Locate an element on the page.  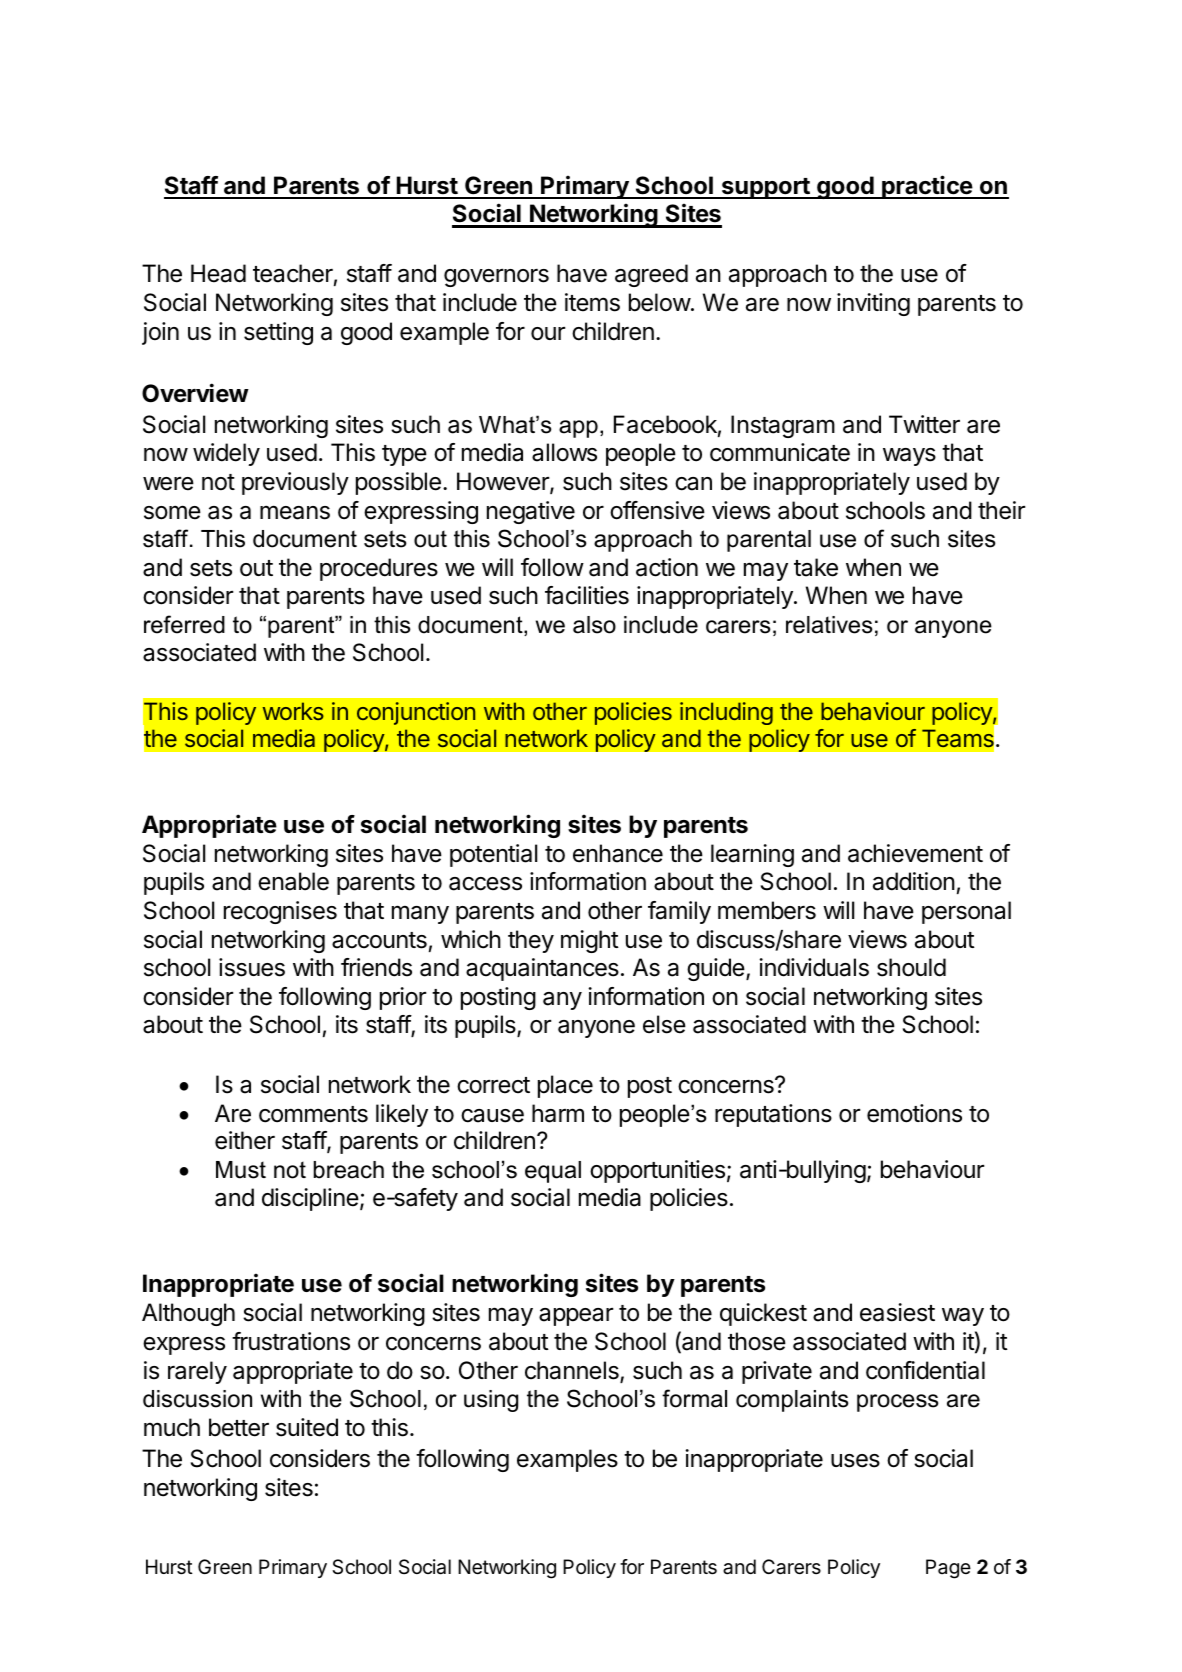
addition is located at coordinates (914, 881).
